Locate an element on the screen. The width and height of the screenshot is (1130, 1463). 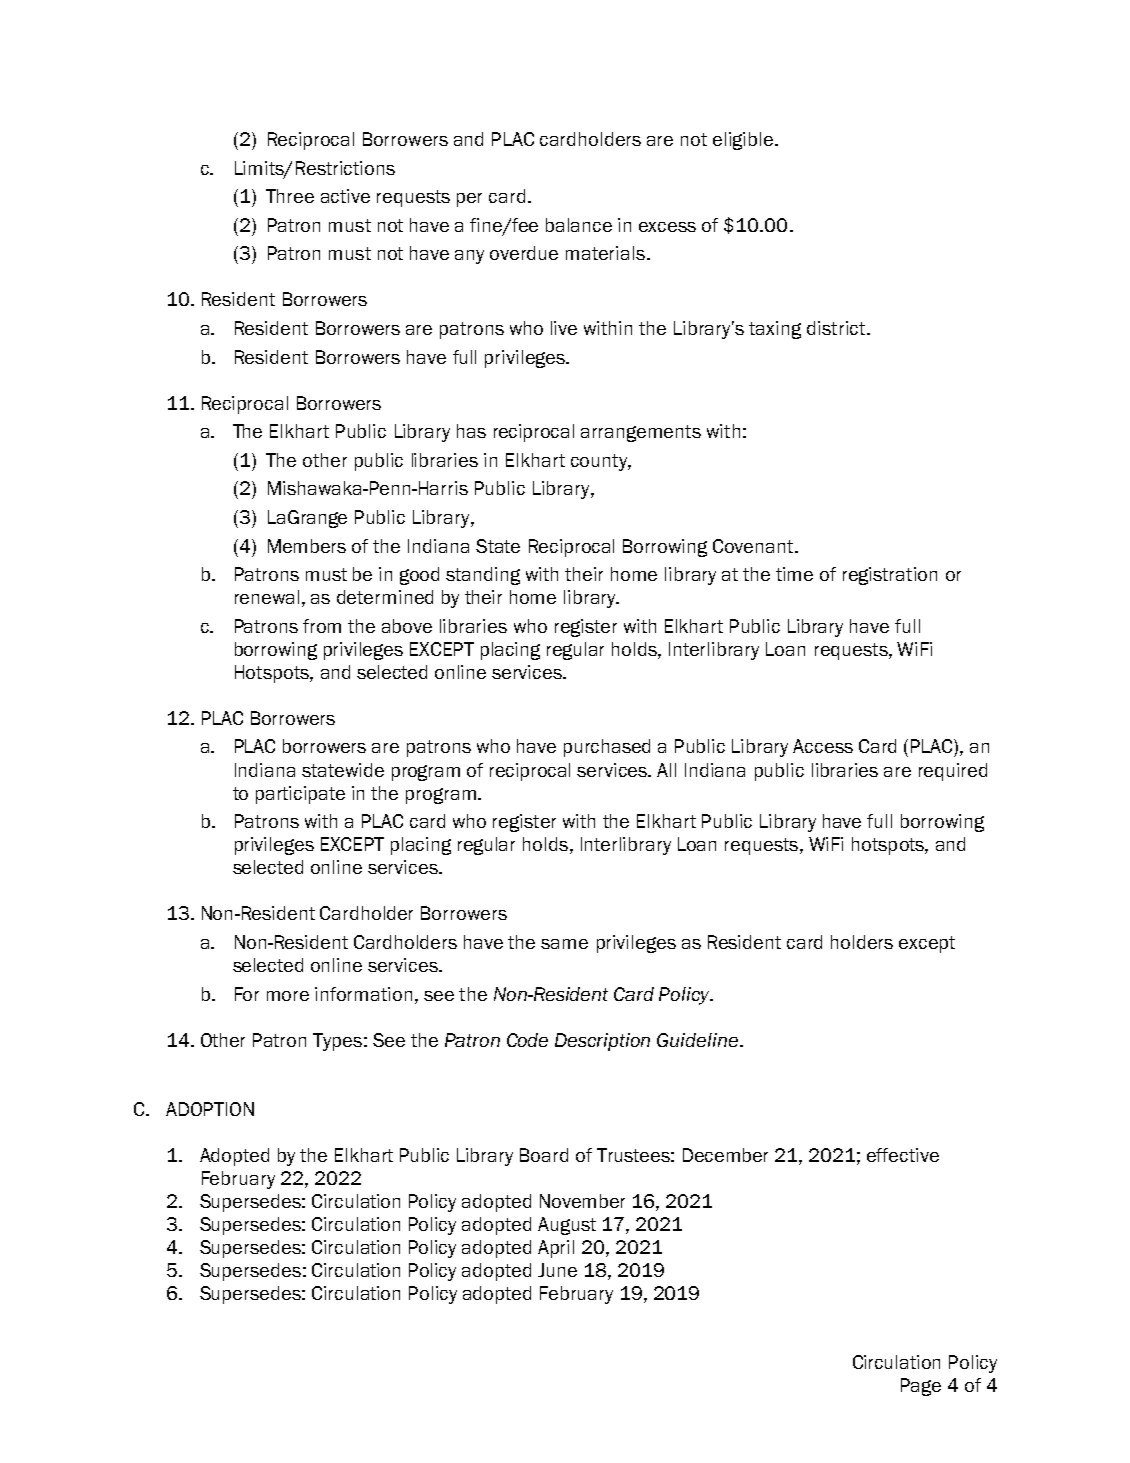
participate is located at coordinates (300, 795).
